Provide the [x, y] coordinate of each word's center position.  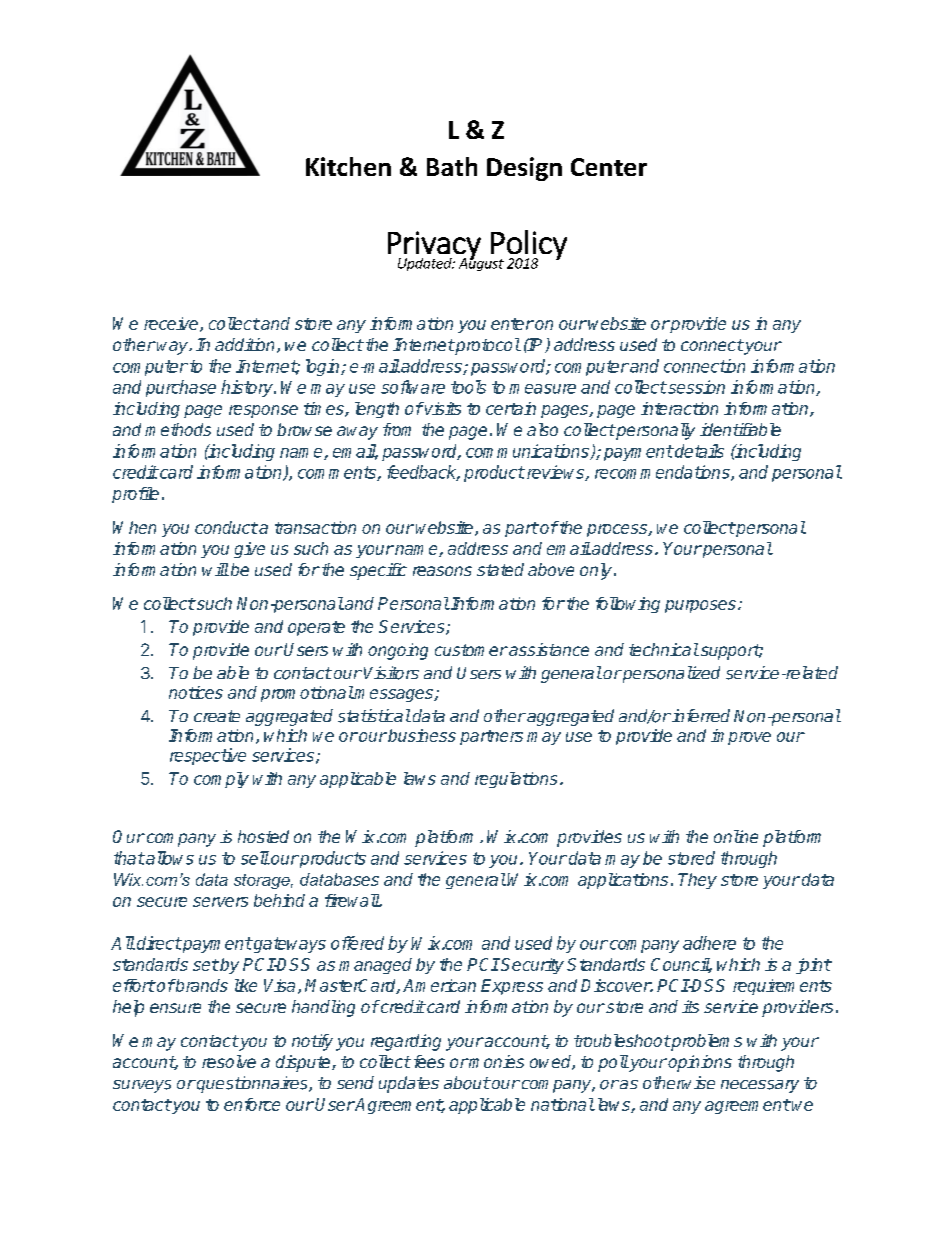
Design [524, 169]
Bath [452, 166]
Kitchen [348, 166]
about [467, 1083]
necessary [760, 1086]
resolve [229, 1061]
